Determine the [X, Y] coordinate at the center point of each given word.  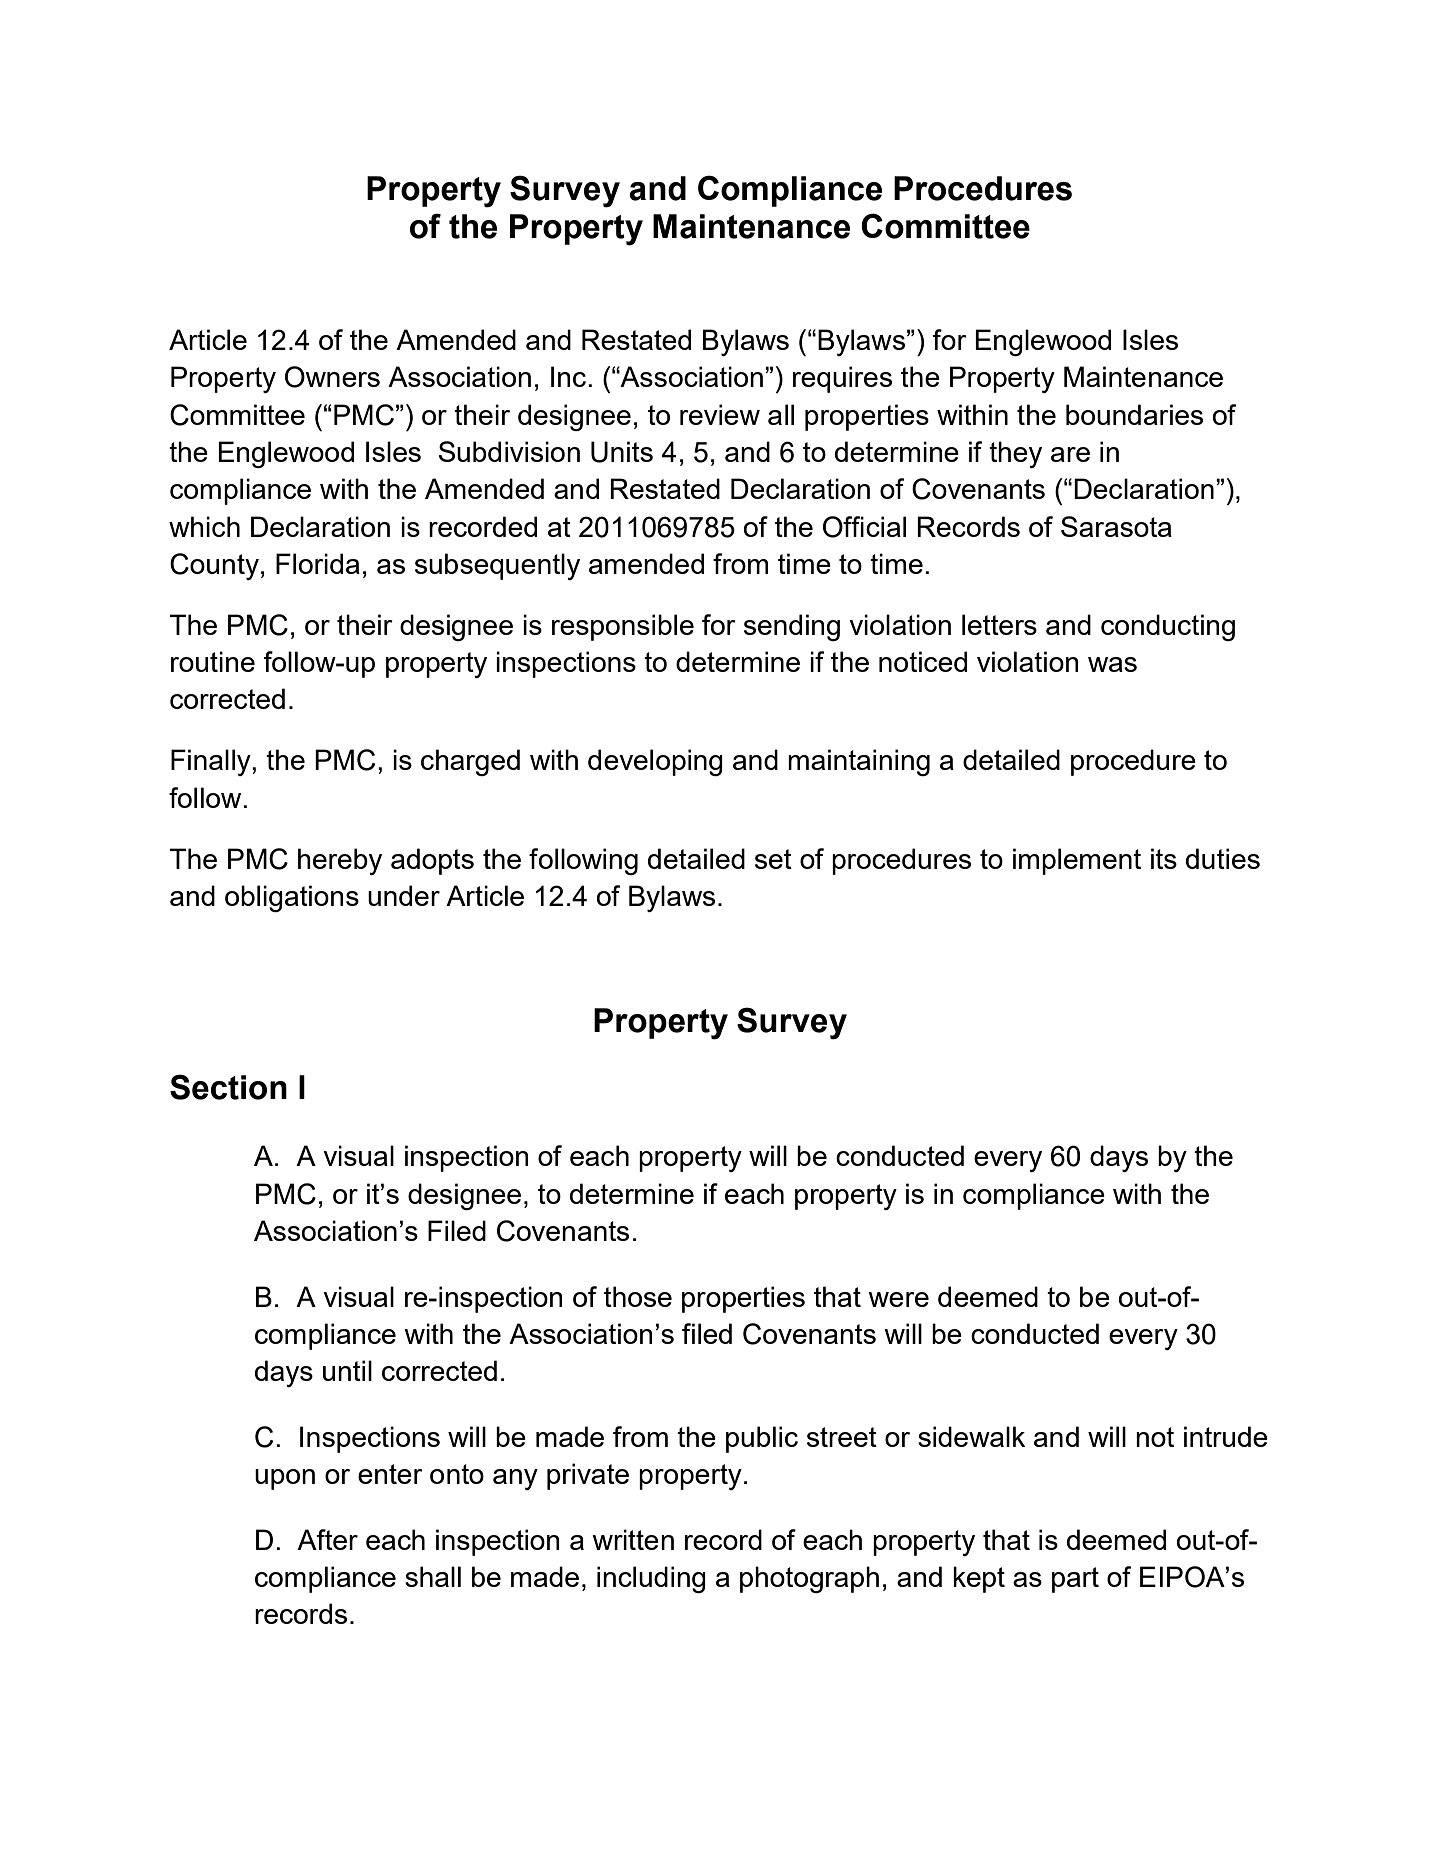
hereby [340, 861]
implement [1077, 861]
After [327, 1539]
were [898, 1299]
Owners [332, 377]
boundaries [1134, 414]
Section [228, 1087]
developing [655, 762]
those [638, 1296]
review [720, 414]
